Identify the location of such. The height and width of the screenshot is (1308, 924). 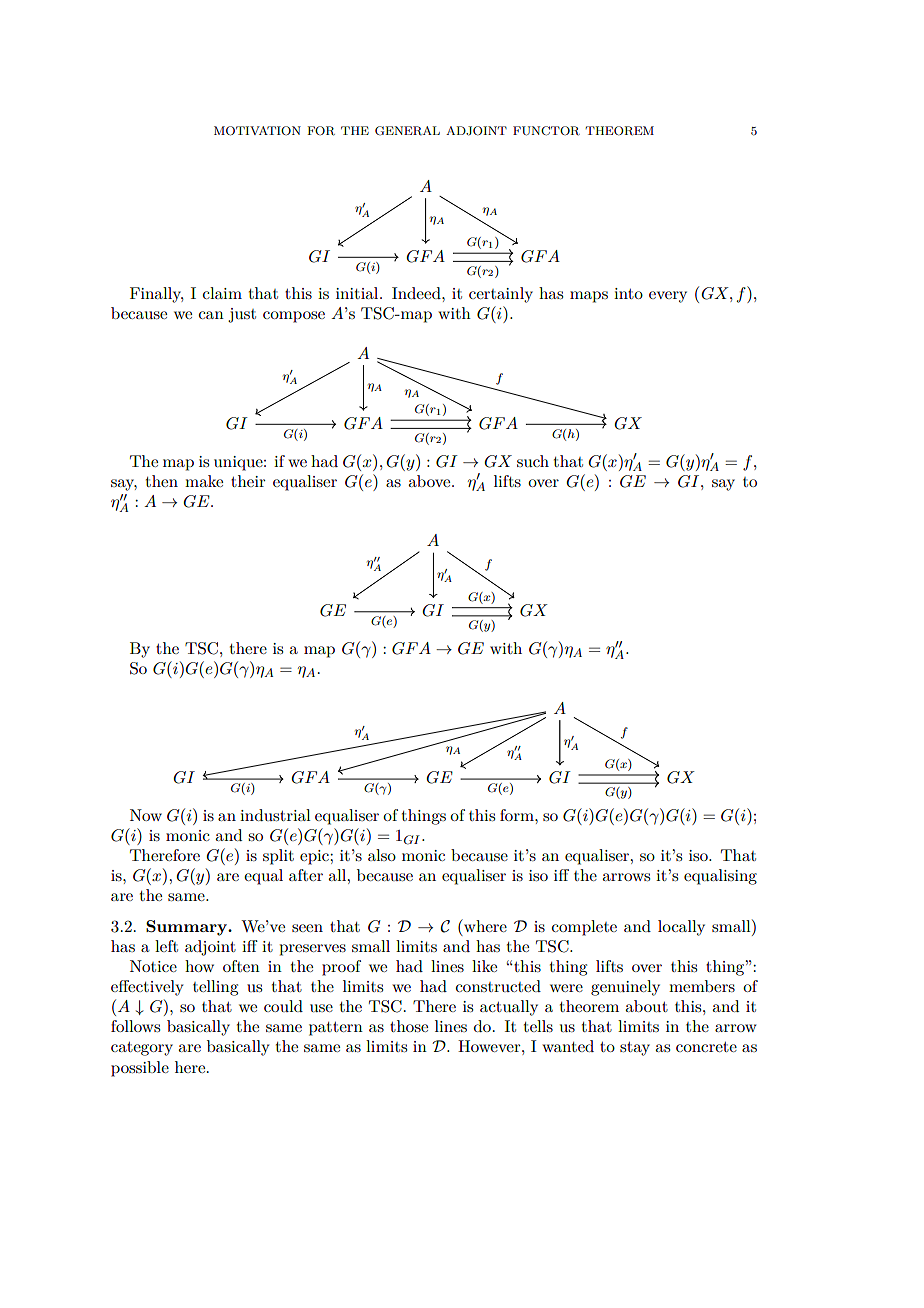
(533, 461).
